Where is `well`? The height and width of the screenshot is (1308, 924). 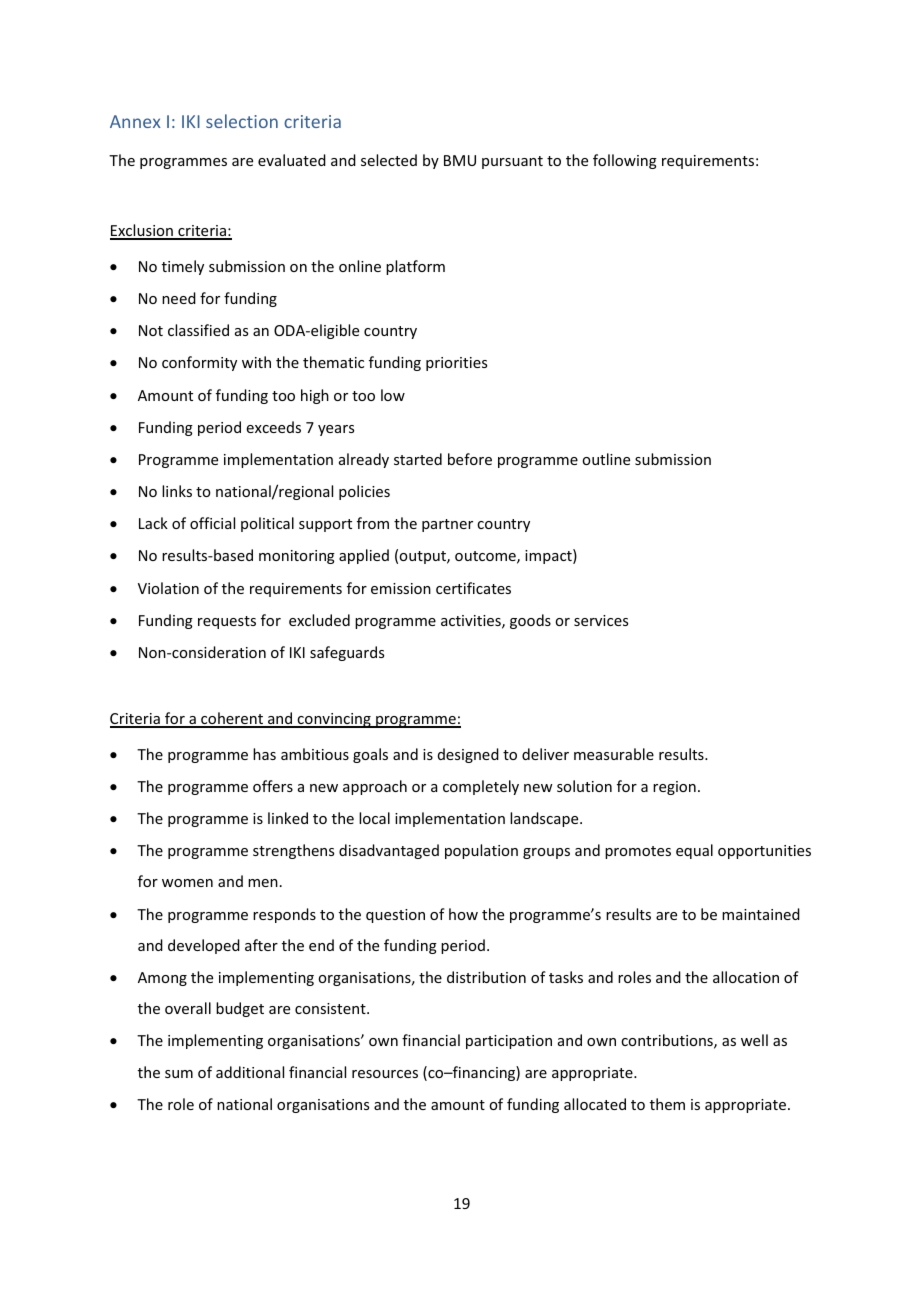
well is located at coordinates (754, 1040).
